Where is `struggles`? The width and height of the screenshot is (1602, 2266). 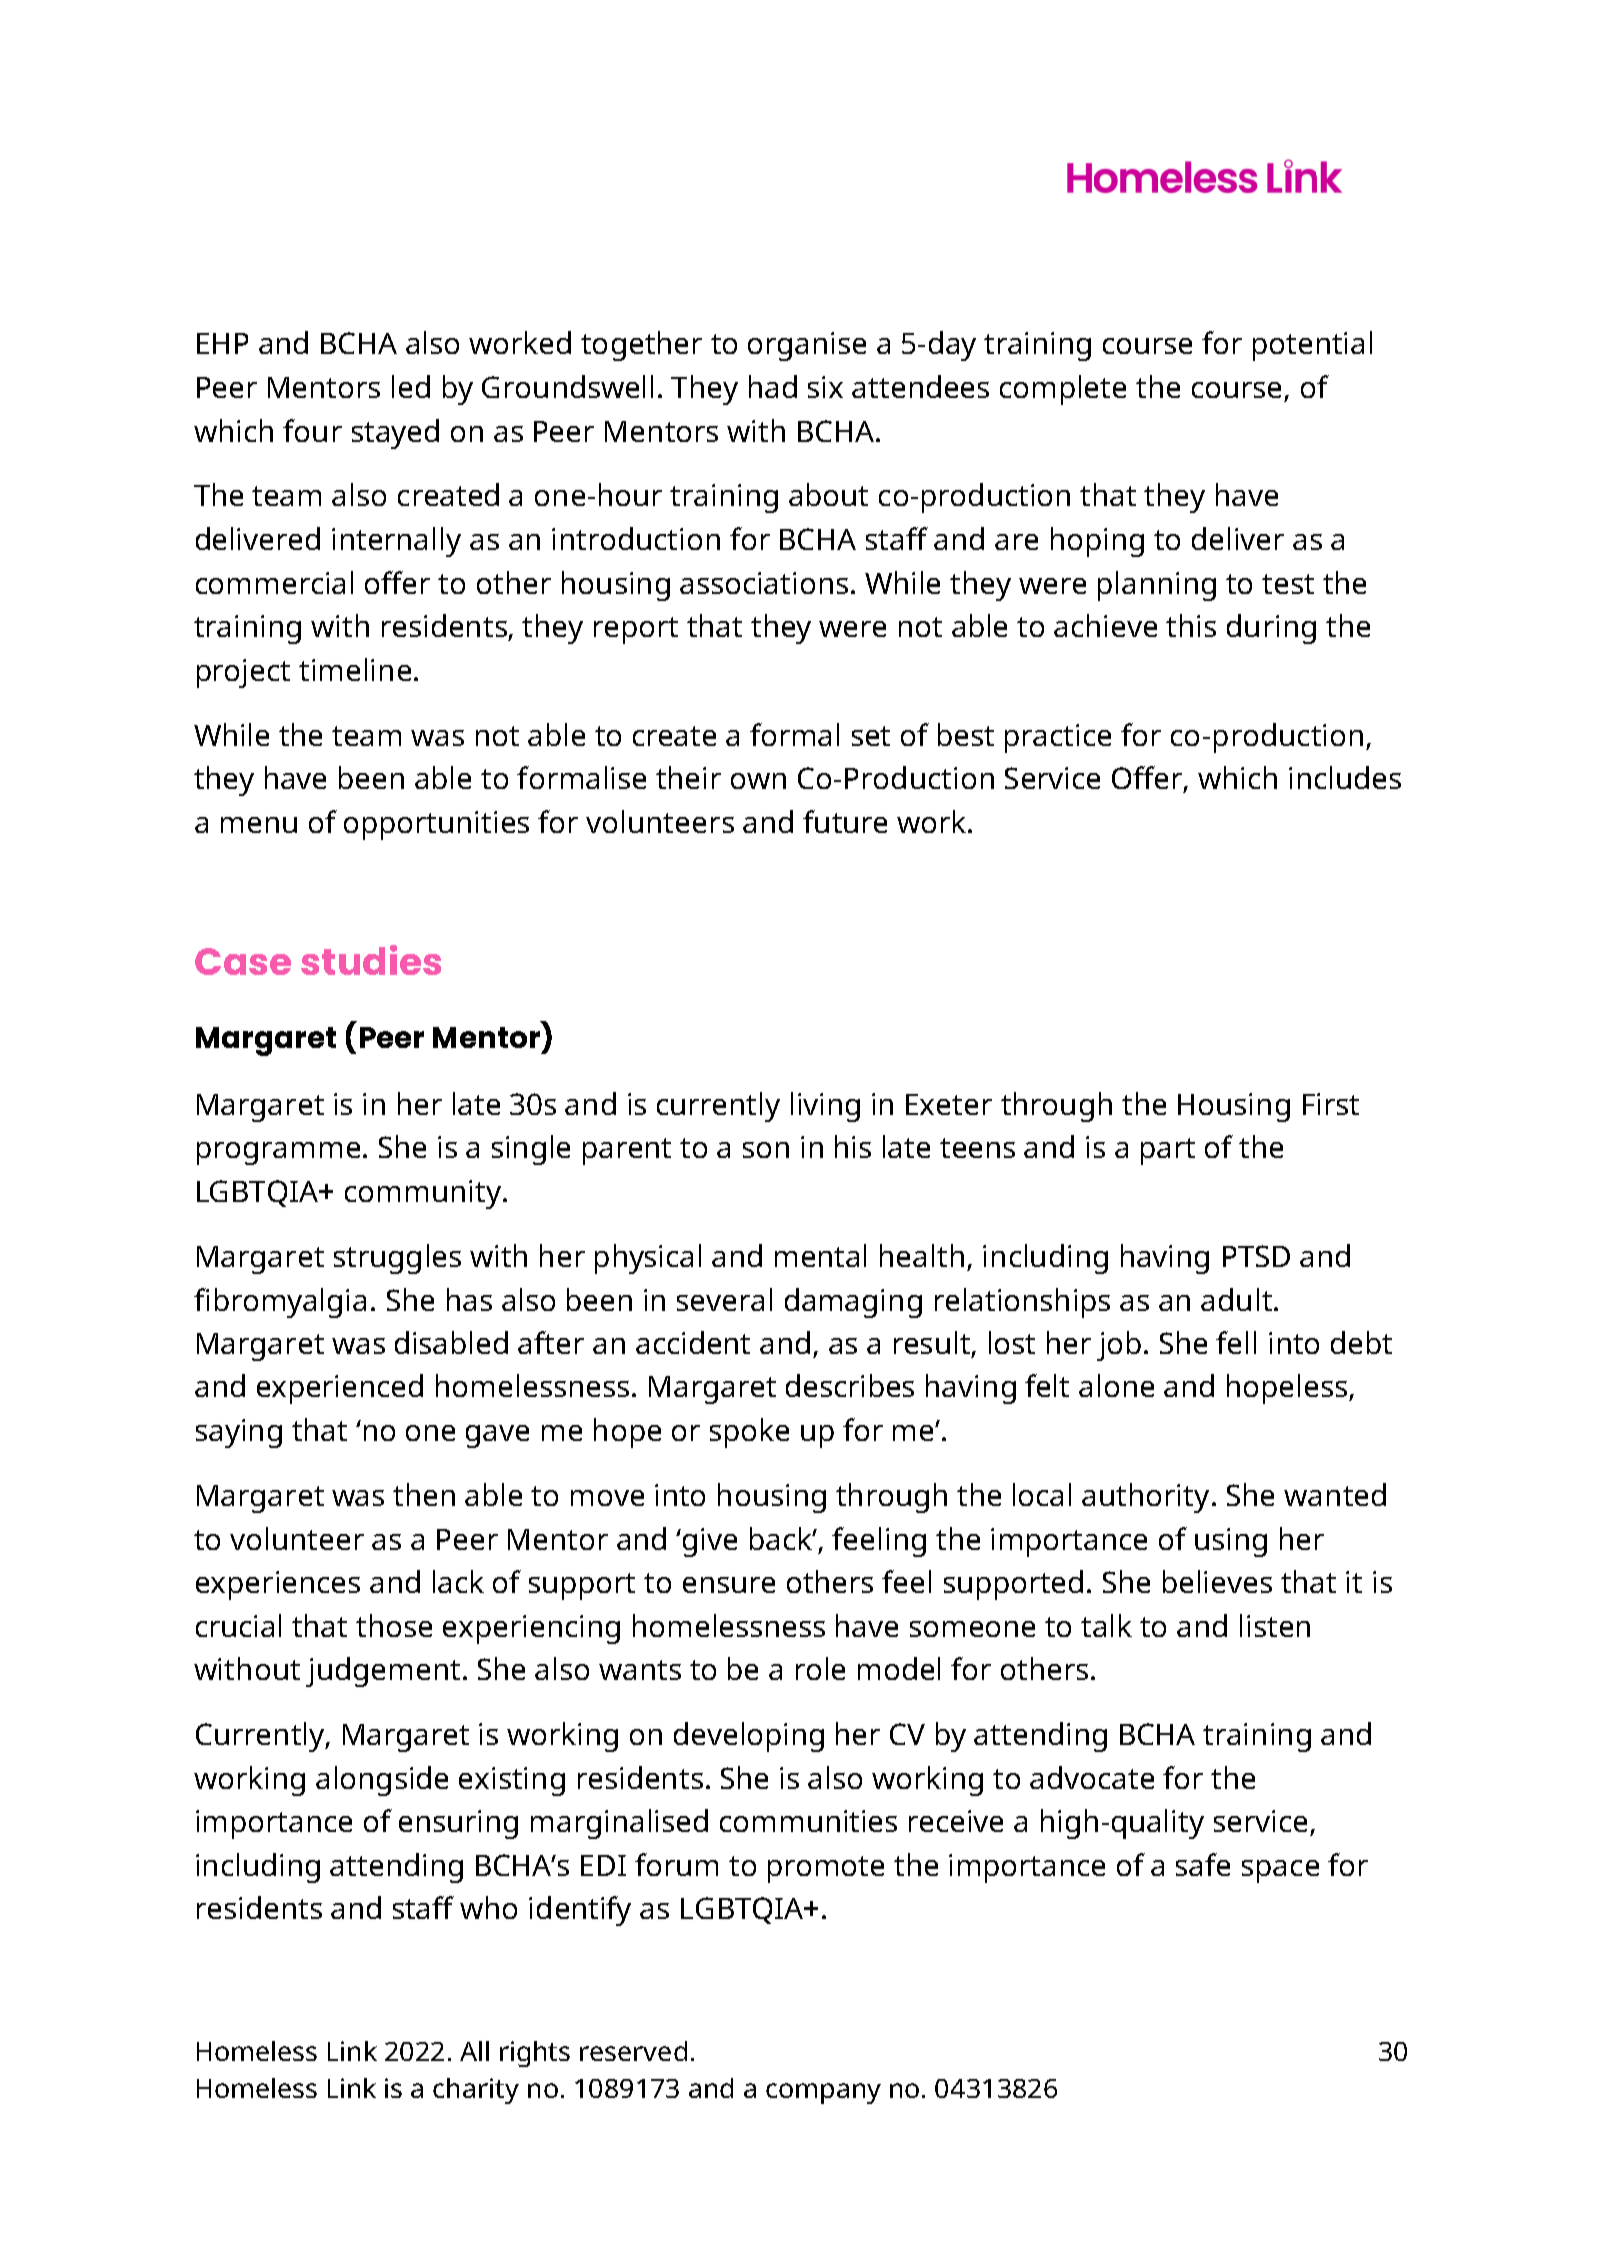
struggles is located at coordinates (397, 1259).
